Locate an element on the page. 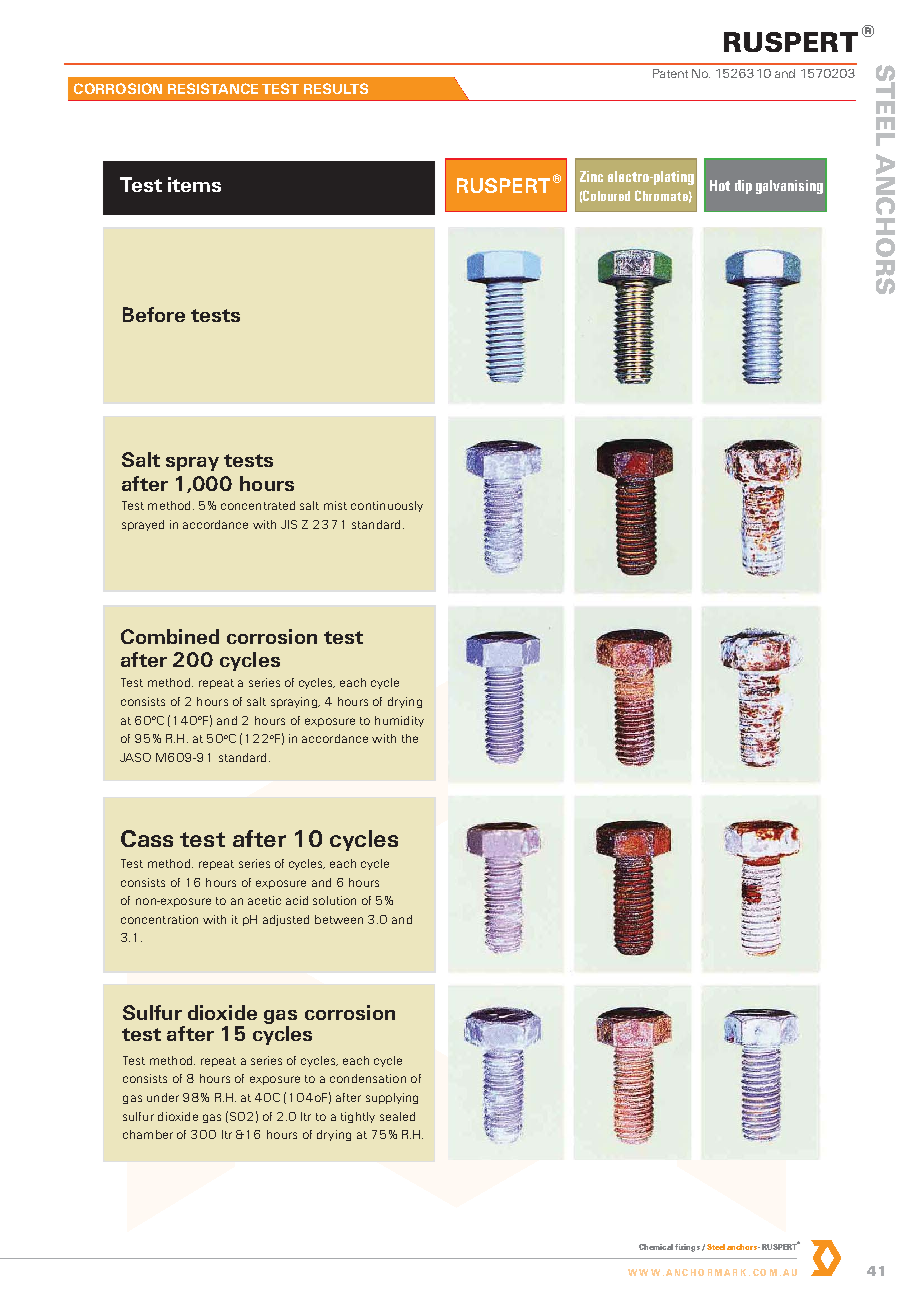 The width and height of the image is (924, 1308). RESULTS is located at coordinates (336, 88).
